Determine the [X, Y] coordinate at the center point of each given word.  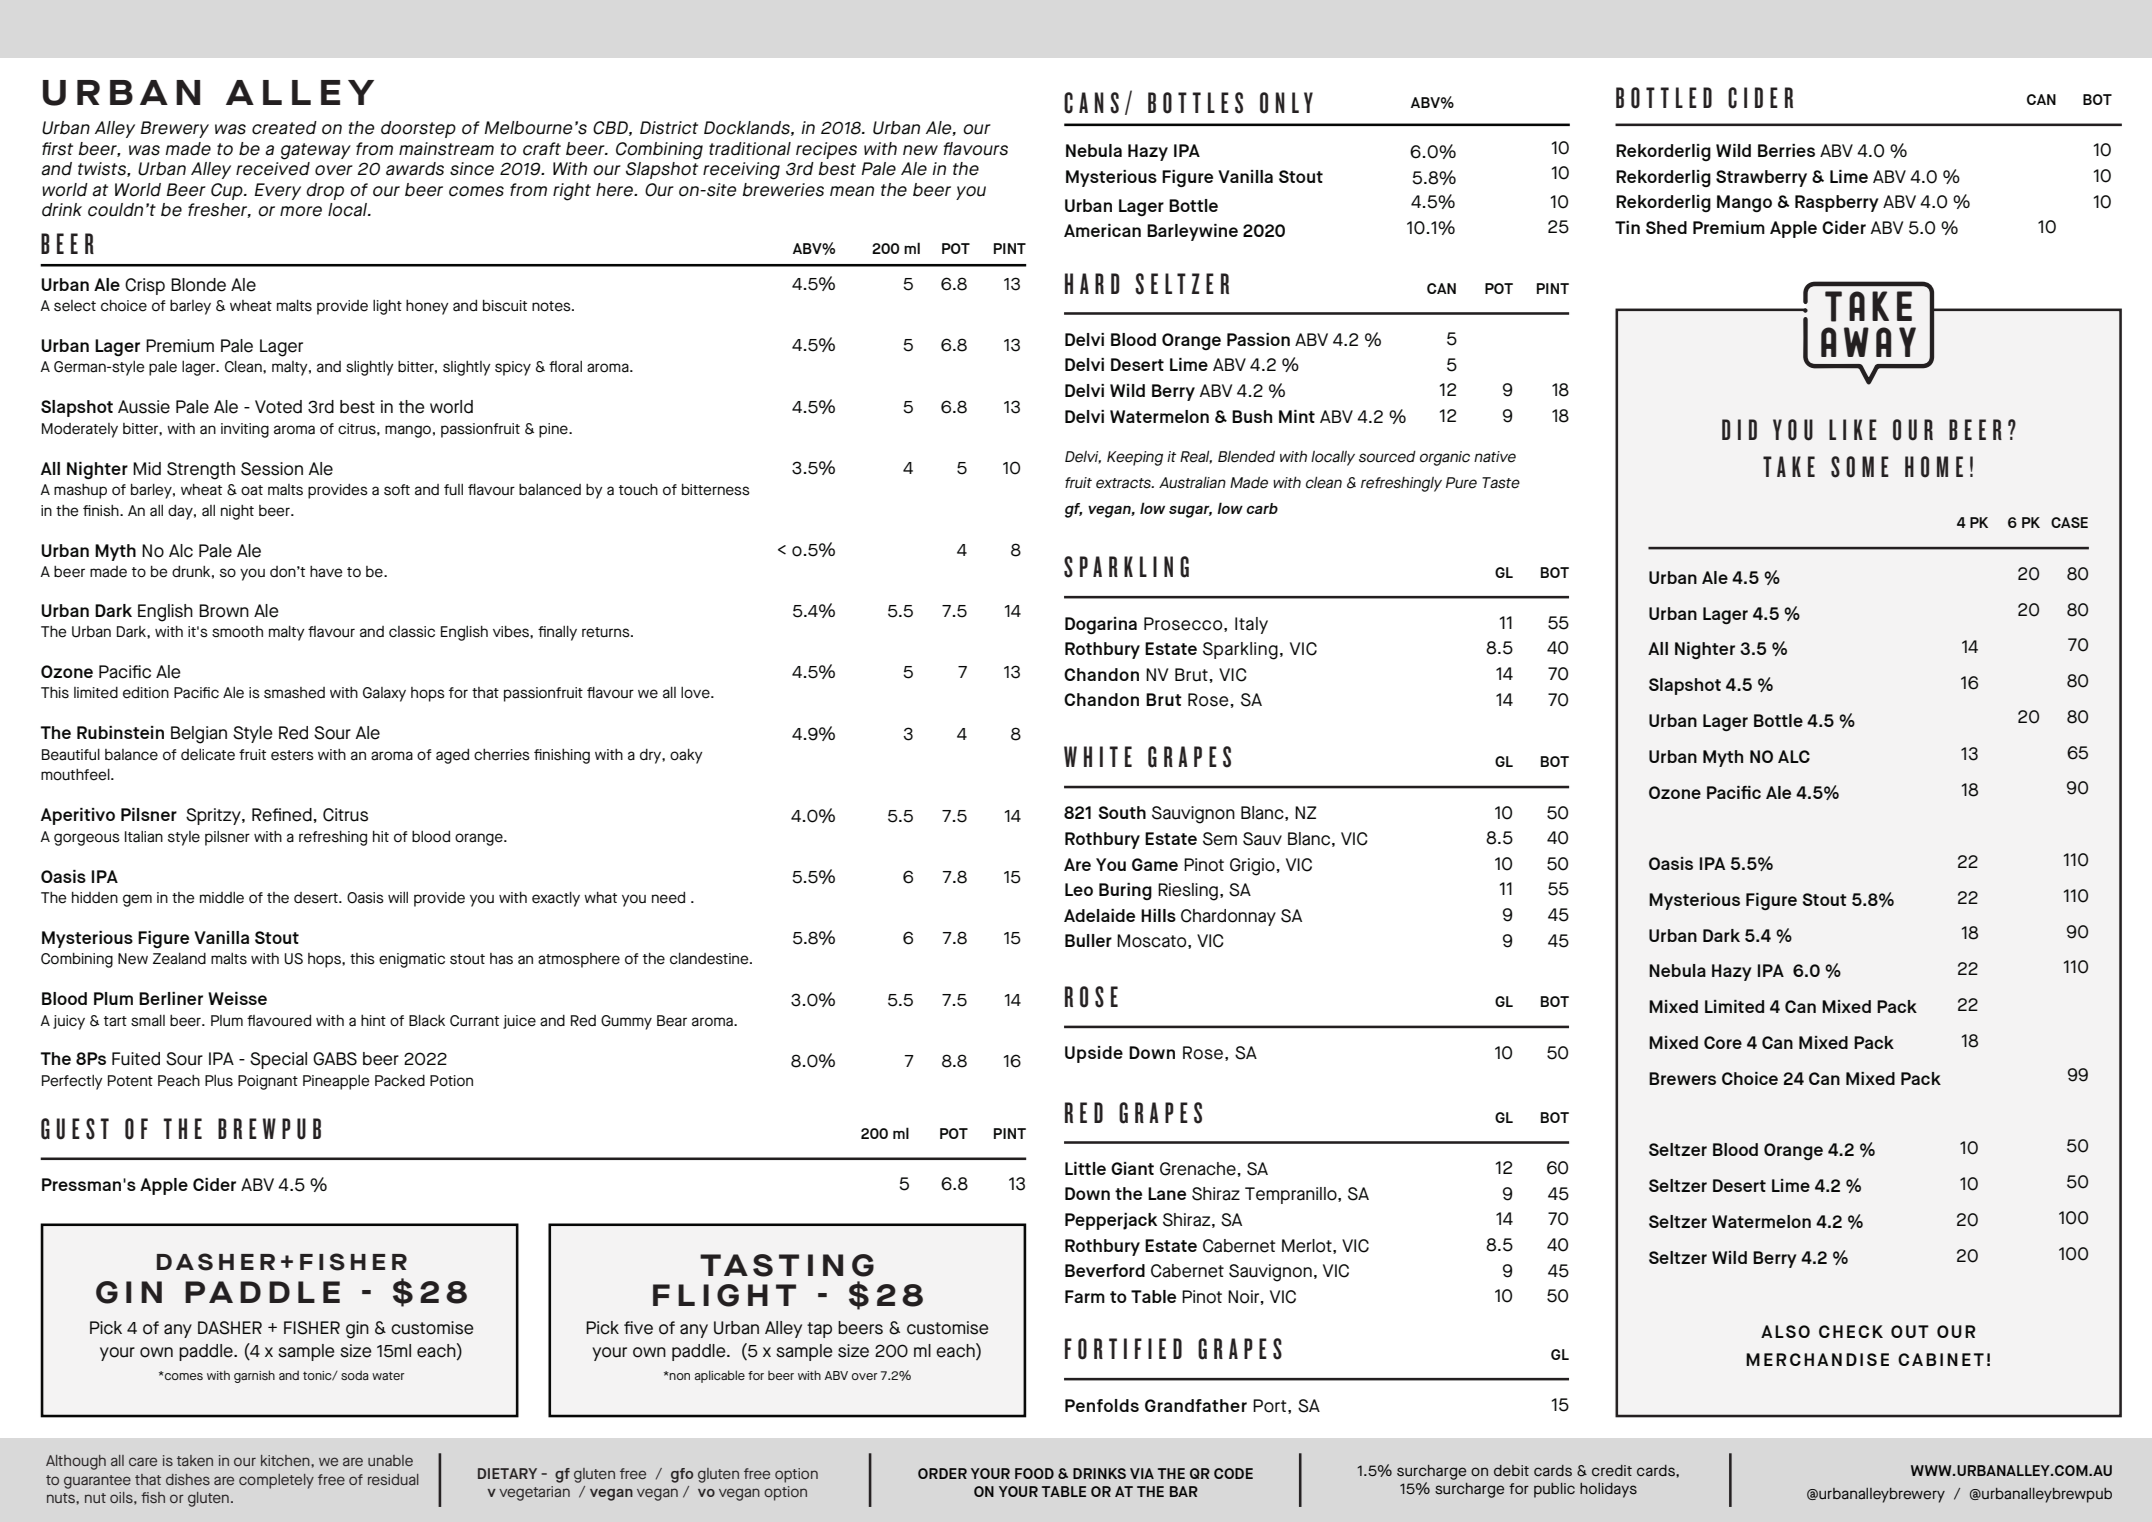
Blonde [198, 285]
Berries [1786, 150]
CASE [2069, 522]
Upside [1094, 1054]
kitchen [286, 1460]
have [326, 572]
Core [1723, 1042]
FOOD [1034, 1473]
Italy [1251, 625]
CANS [1091, 103]
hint [373, 1020]
